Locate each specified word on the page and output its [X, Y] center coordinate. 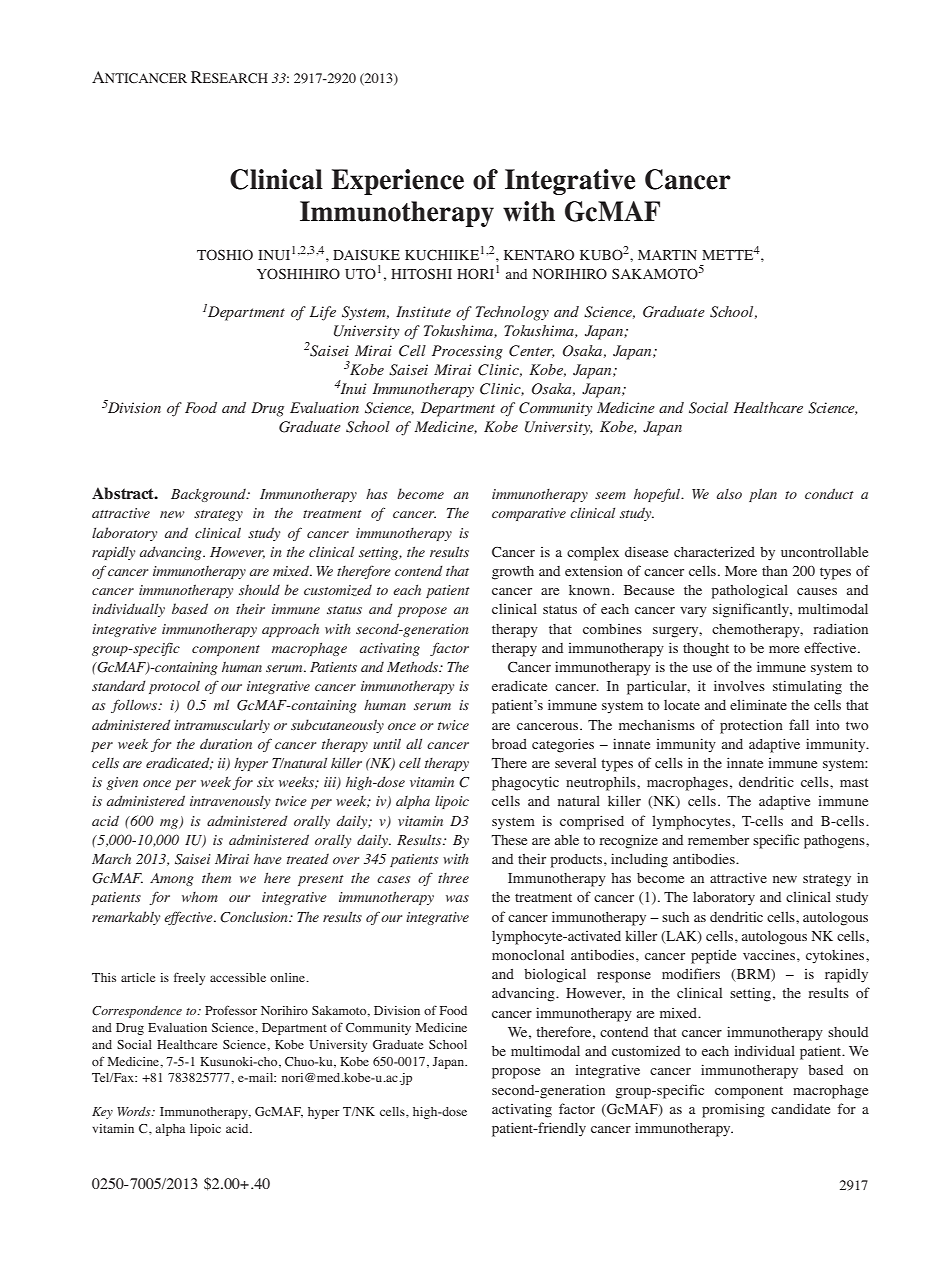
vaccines [770, 954]
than [775, 571]
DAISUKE [366, 254]
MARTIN [667, 255]
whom [200, 897]
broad [509, 744]
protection [751, 727]
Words [135, 1111]
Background [209, 495]
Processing [467, 352]
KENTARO [539, 254]
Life [323, 313]
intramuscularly [222, 726]
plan [763, 495]
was [457, 898]
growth [513, 573]
